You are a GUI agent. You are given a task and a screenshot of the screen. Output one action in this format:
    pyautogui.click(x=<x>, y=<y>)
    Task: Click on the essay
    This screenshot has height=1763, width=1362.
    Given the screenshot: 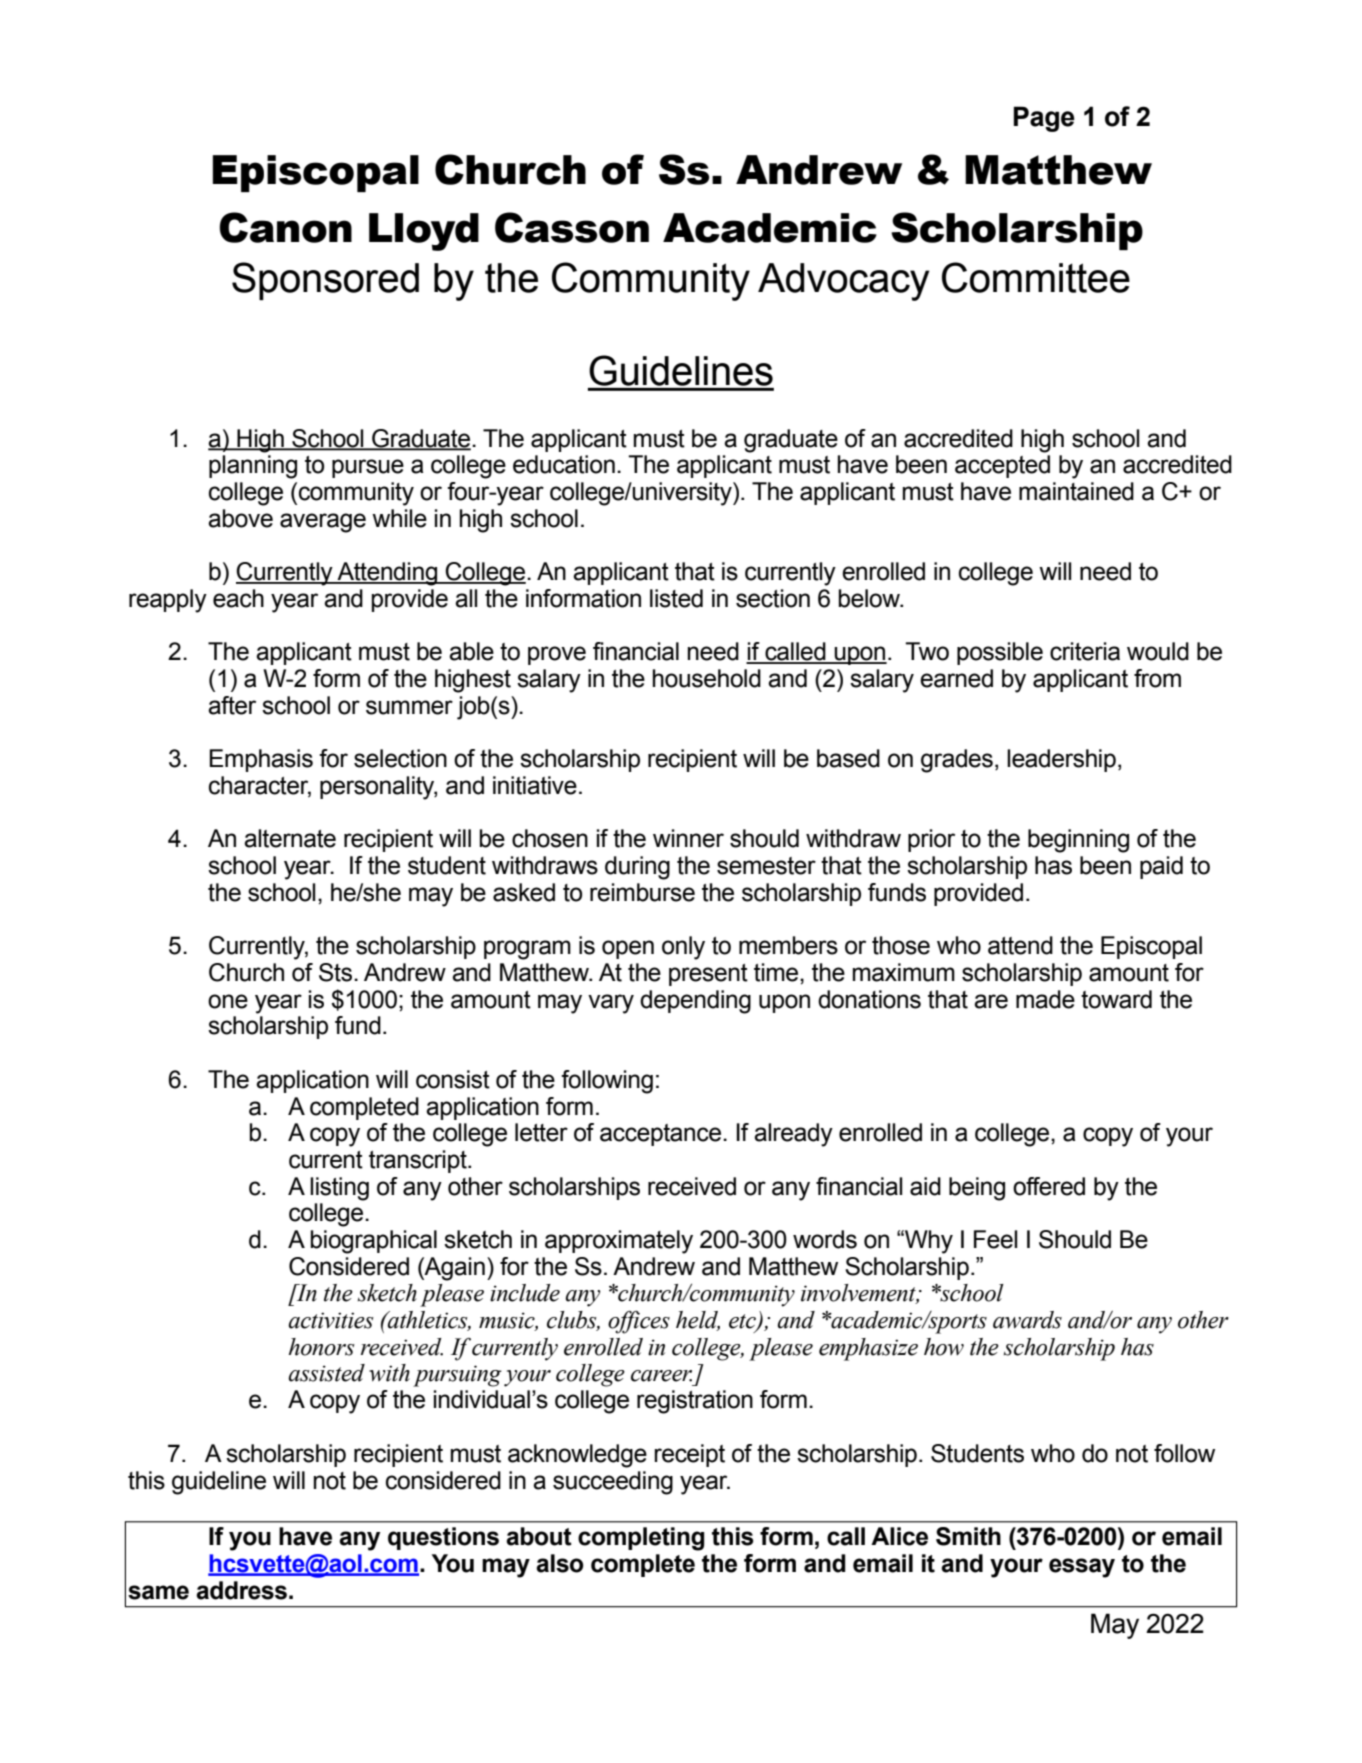 What is the action you would take?
    pyautogui.click(x=1082, y=1568)
